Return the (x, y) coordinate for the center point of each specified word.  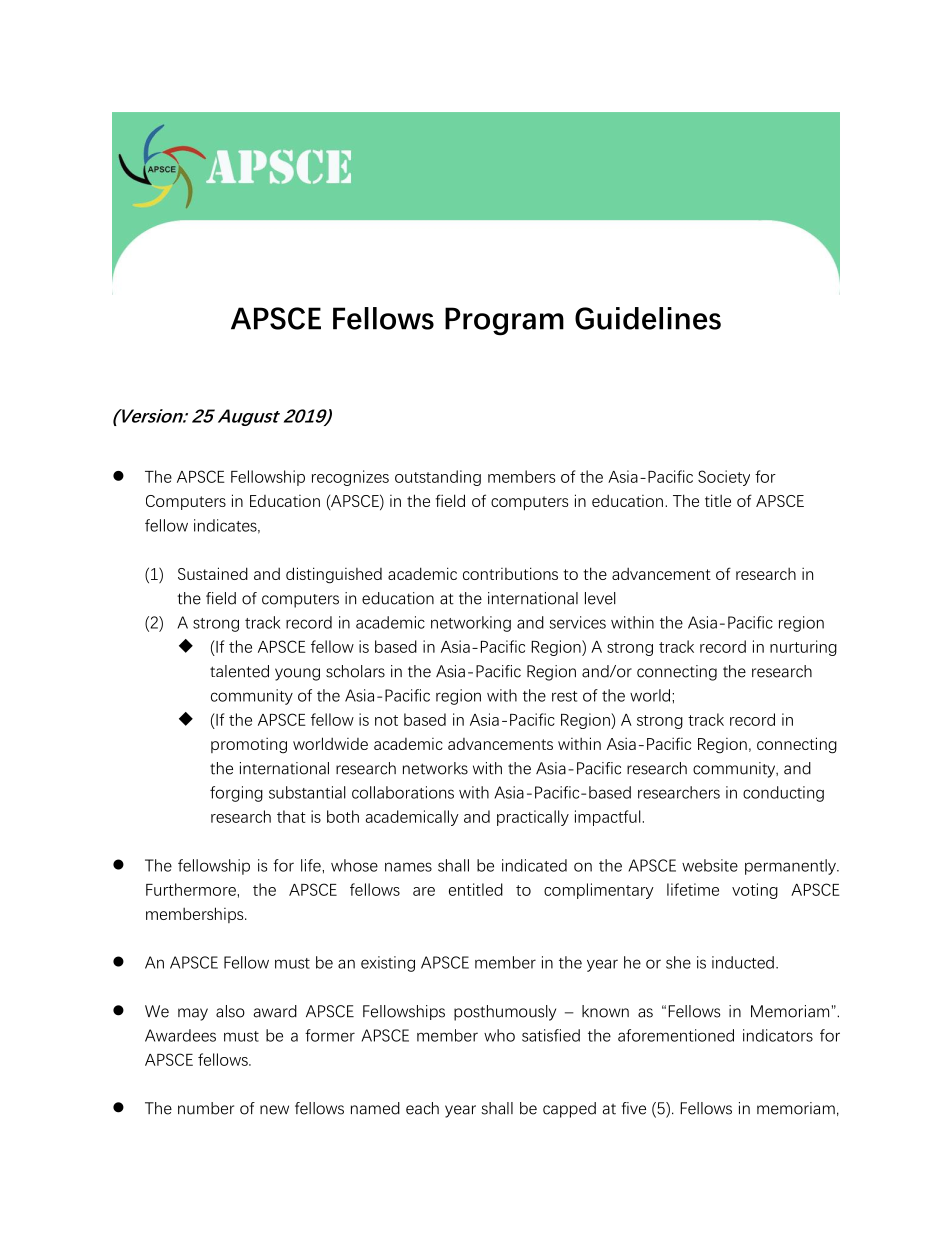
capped (569, 1110)
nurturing (803, 648)
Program (504, 321)
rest (564, 696)
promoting (249, 745)
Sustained (213, 573)
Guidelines (648, 318)
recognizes (350, 478)
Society (724, 478)
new (274, 1110)
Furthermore (191, 889)
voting (755, 891)
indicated (534, 865)
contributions (510, 573)
